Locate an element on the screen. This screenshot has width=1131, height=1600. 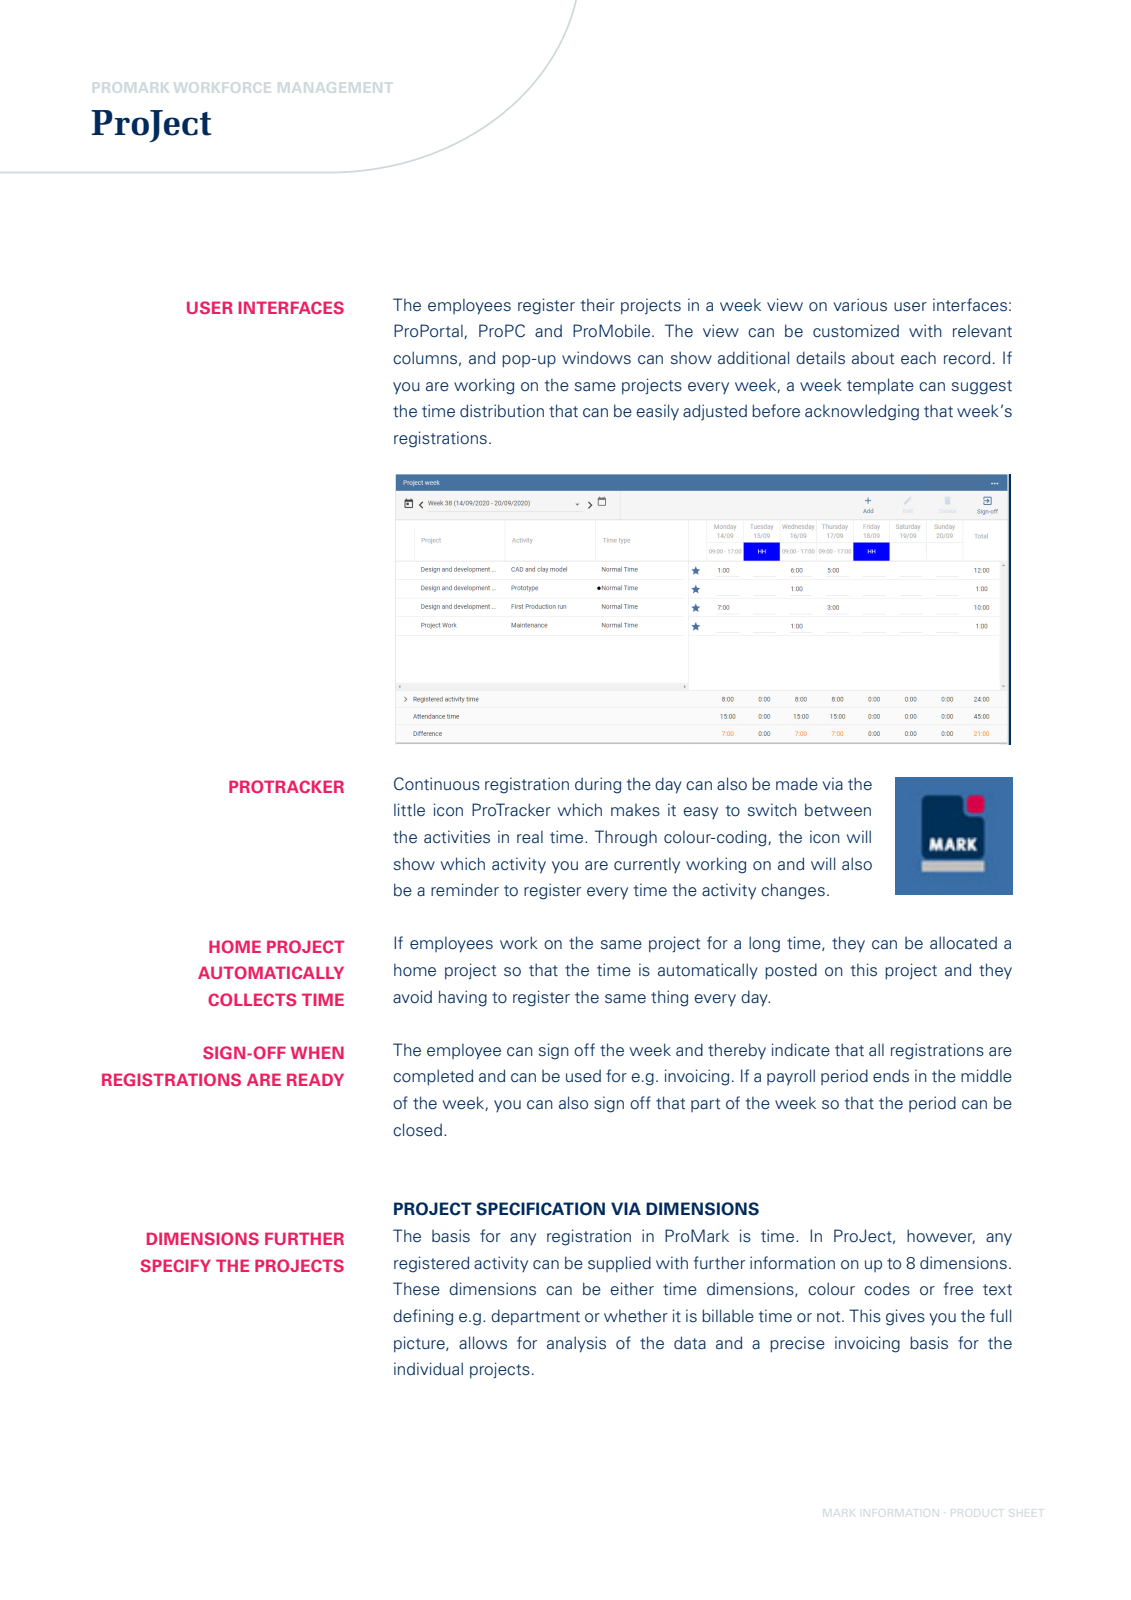
picture is located at coordinates (420, 1344).
